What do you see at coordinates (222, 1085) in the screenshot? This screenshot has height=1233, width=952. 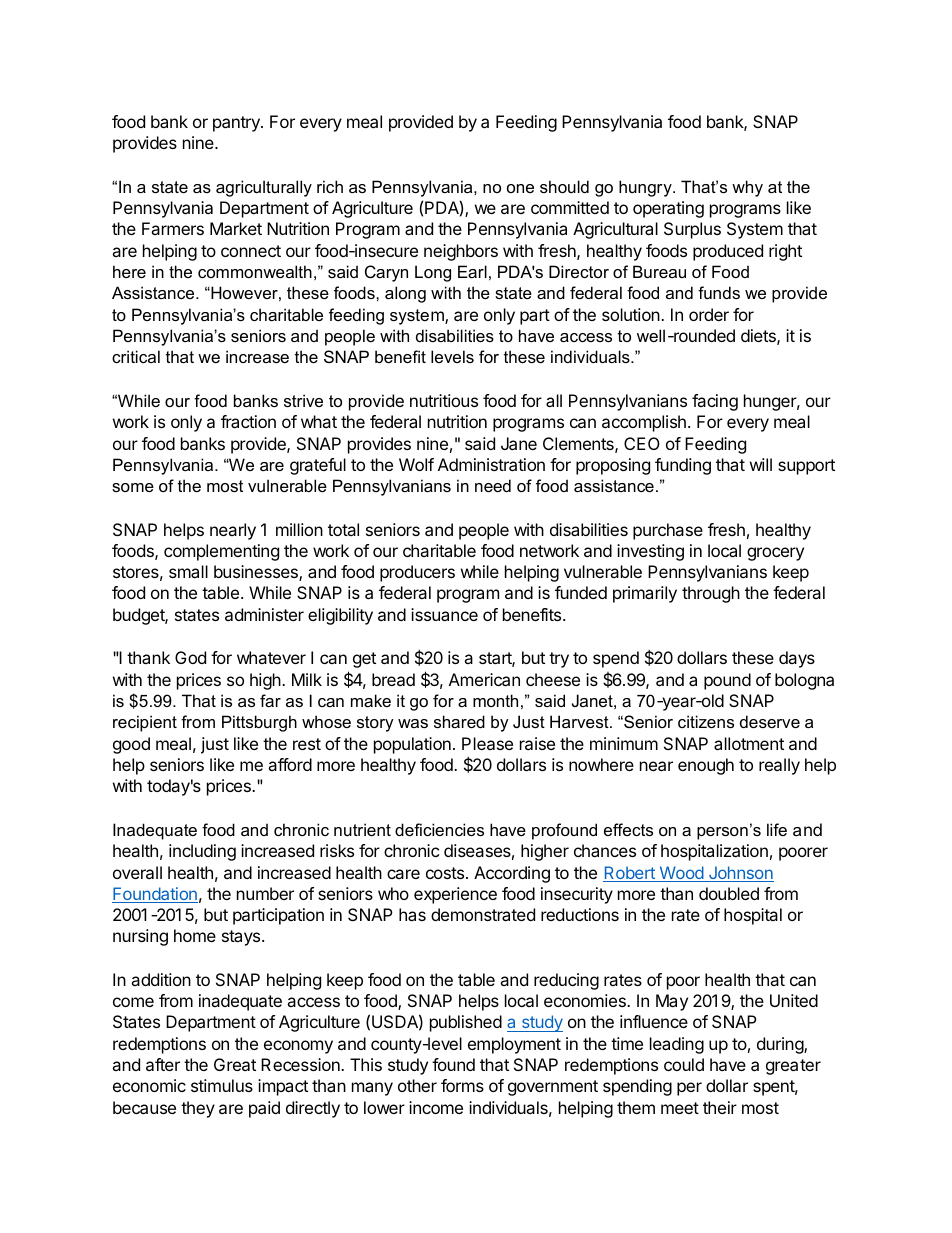 I see `stimulus` at bounding box center [222, 1085].
